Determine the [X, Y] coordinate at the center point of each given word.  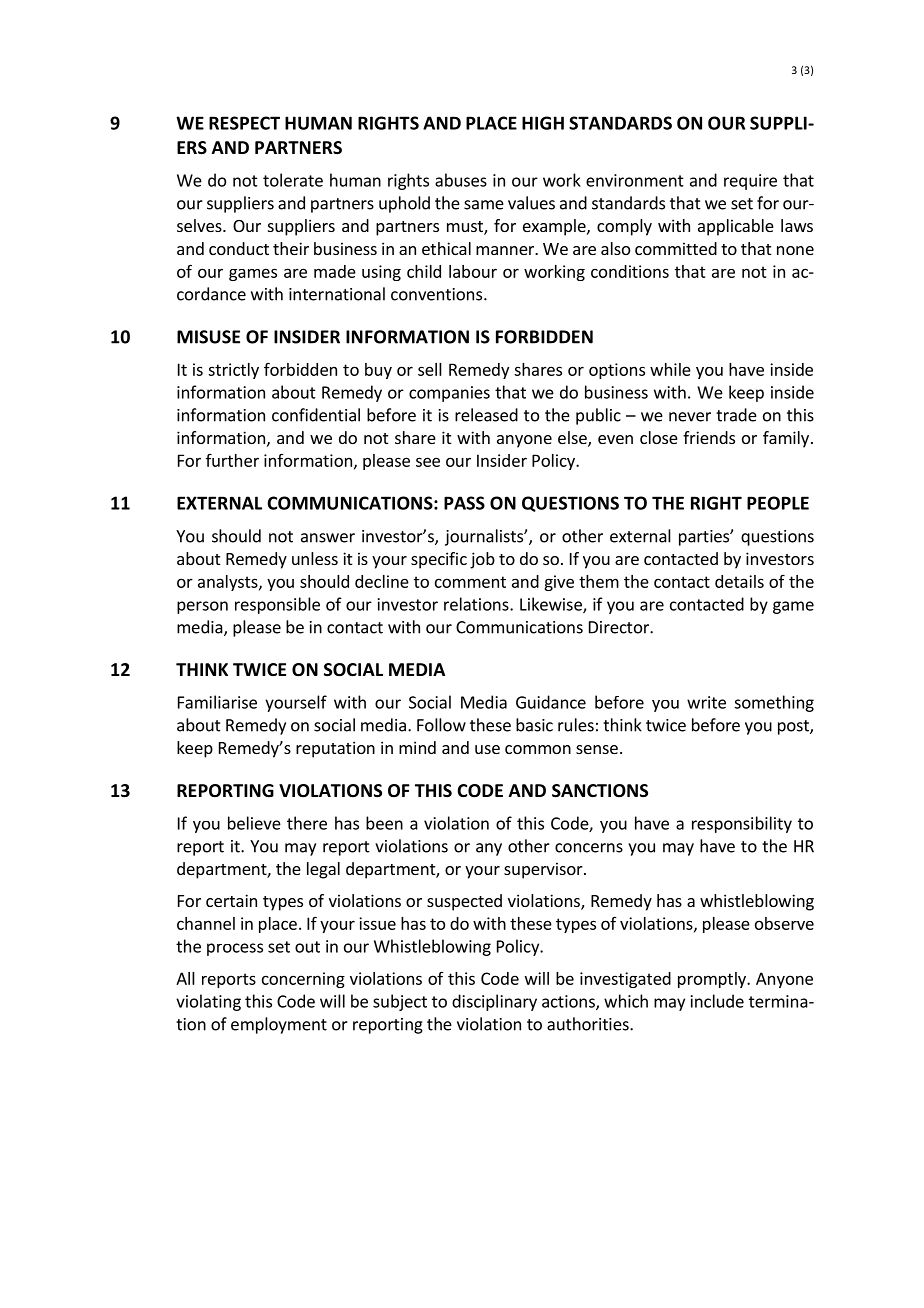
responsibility [742, 824]
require [750, 182]
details [739, 581]
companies [449, 394]
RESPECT [244, 123]
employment [279, 1025]
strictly [233, 371]
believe [254, 823]
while [670, 369]
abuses [461, 180]
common [538, 749]
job [482, 560]
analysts [229, 583]
